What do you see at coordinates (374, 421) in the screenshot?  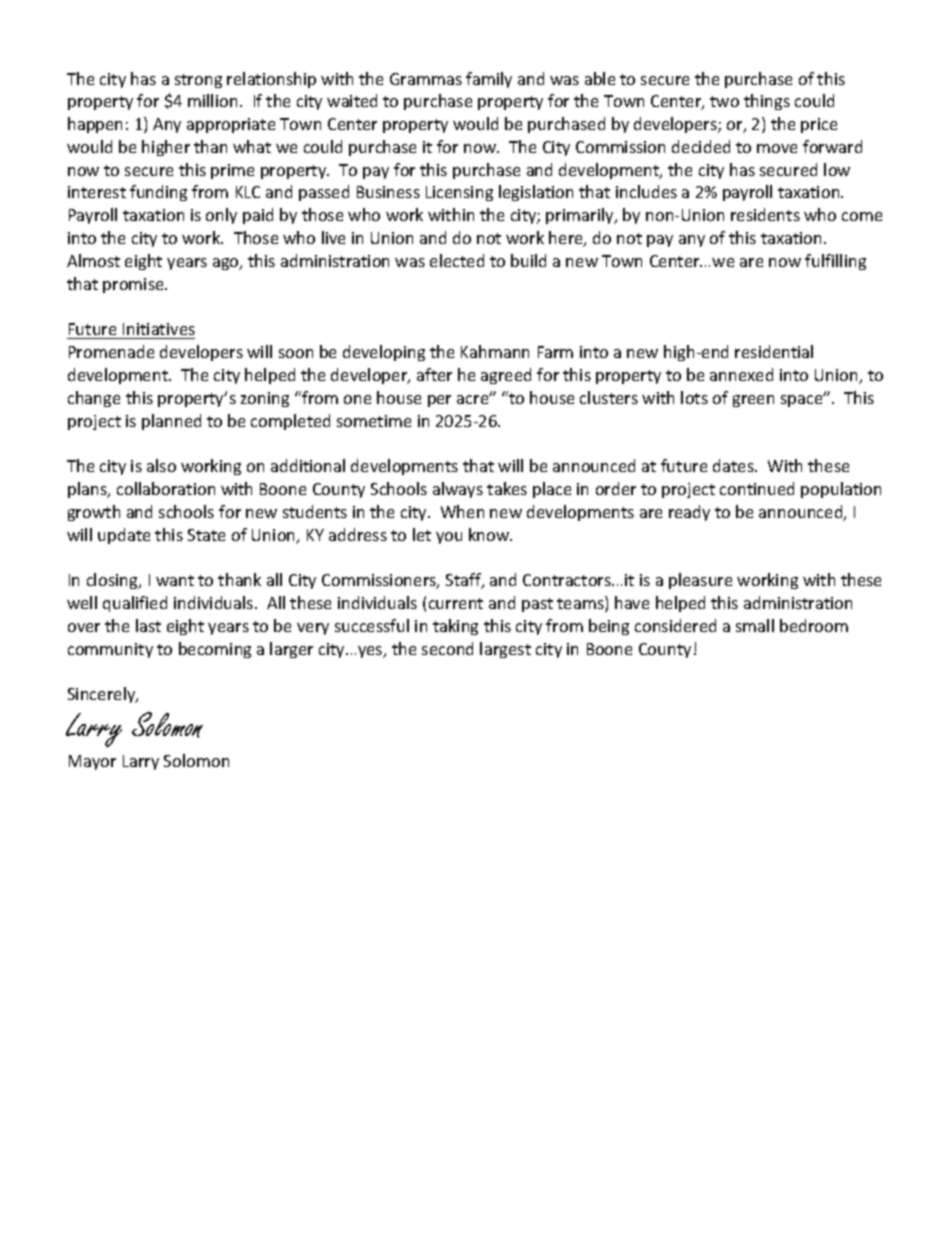 I see `sometime` at bounding box center [374, 421].
